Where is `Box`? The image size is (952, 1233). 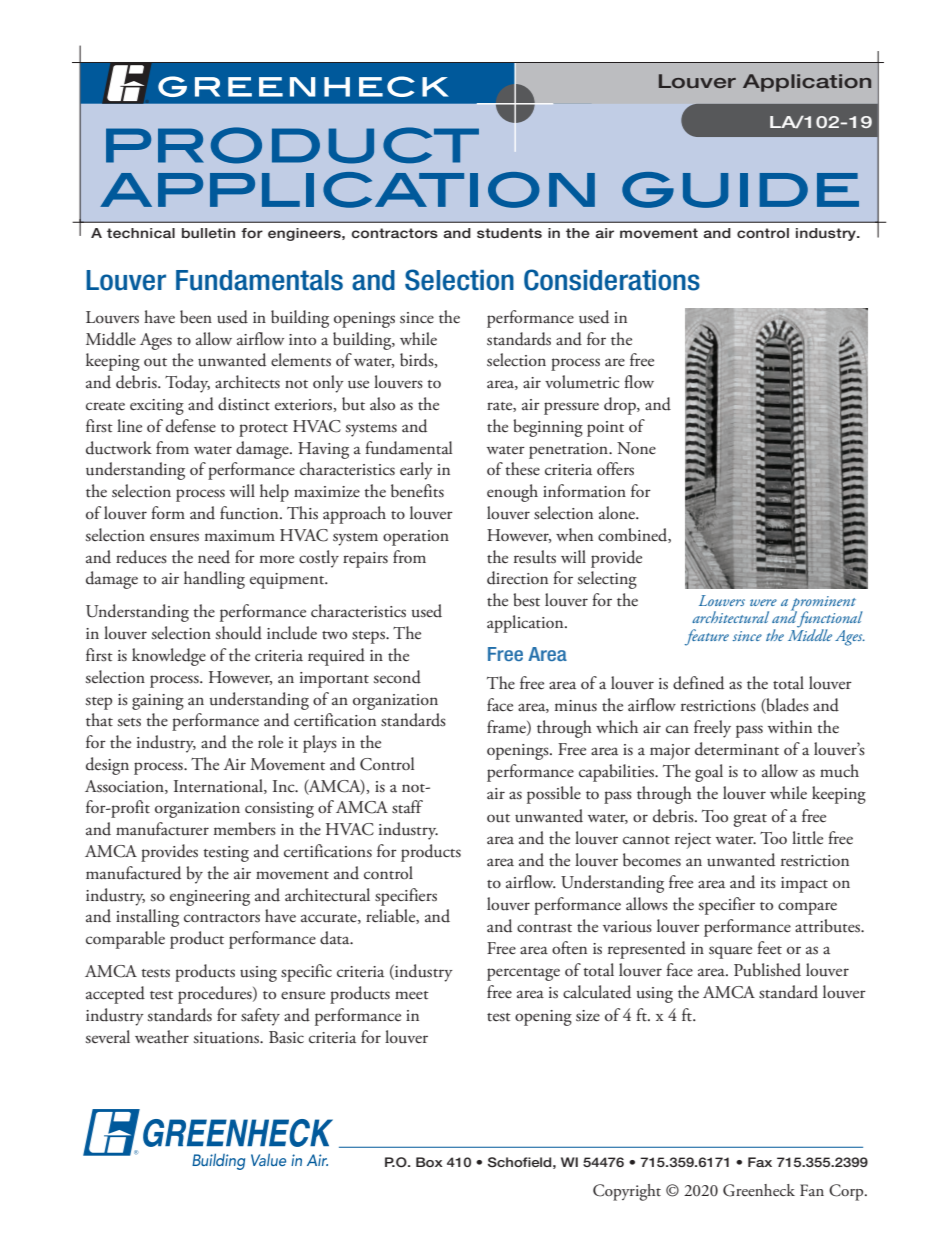 Box is located at coordinates (429, 1162).
